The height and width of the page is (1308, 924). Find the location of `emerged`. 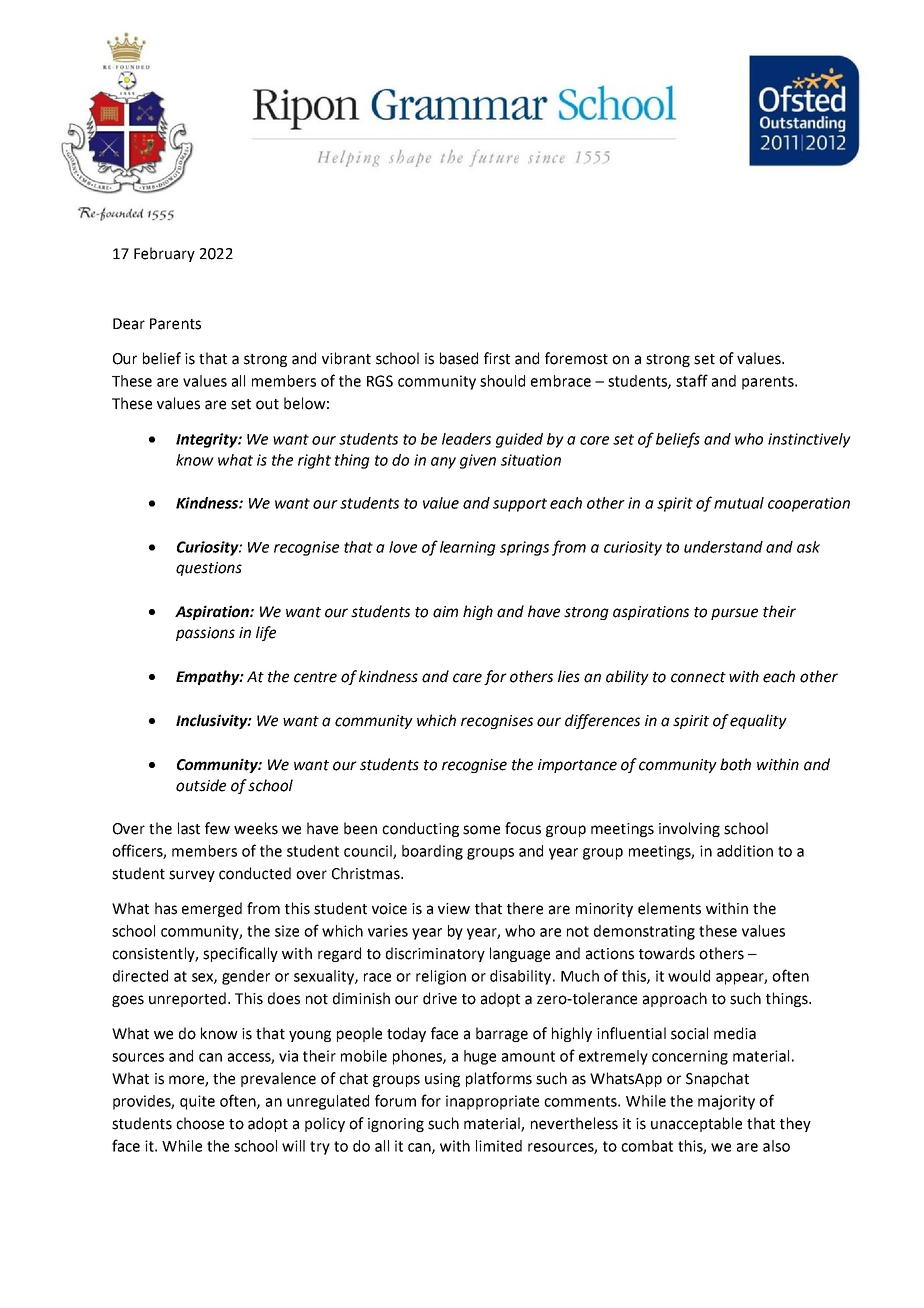

emerged is located at coordinates (212, 909).
